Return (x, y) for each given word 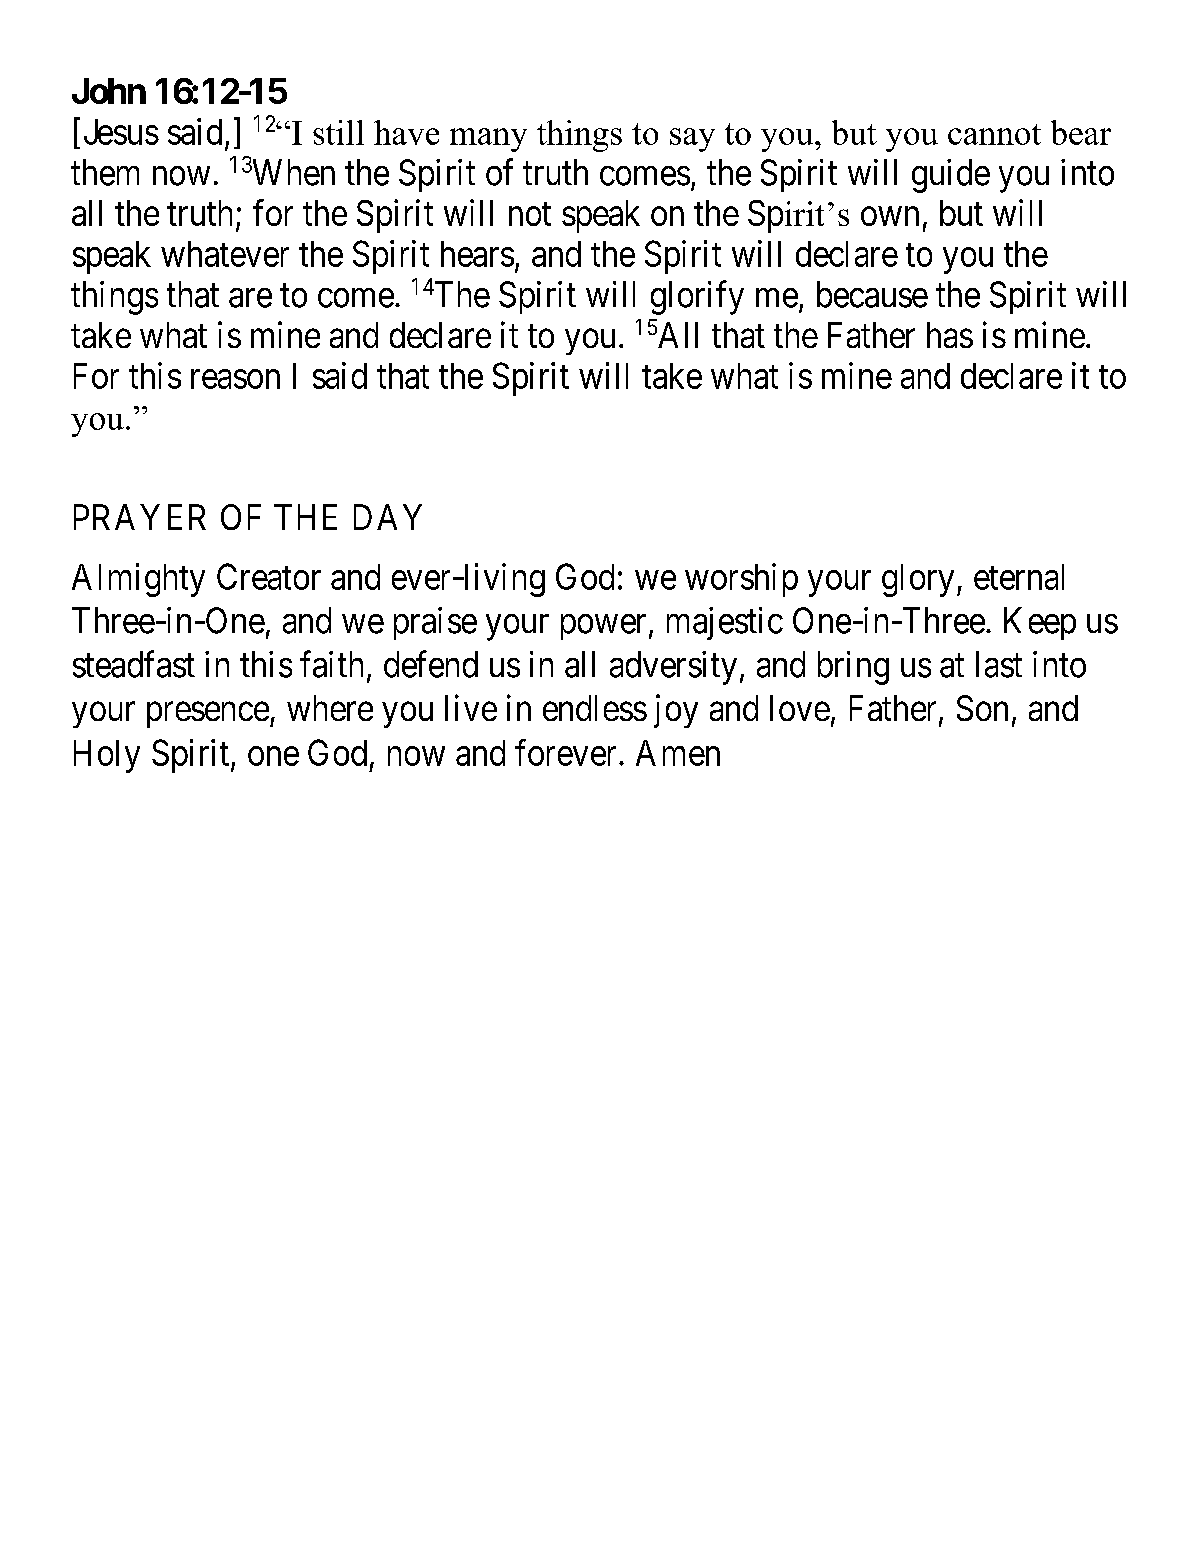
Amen (678, 753)
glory (918, 580)
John (109, 91)
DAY (388, 517)
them (105, 172)
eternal (1019, 577)
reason (235, 379)
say (692, 140)
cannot (994, 134)
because (872, 294)
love (800, 708)
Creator (269, 576)
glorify (697, 298)
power (603, 627)
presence (208, 715)
